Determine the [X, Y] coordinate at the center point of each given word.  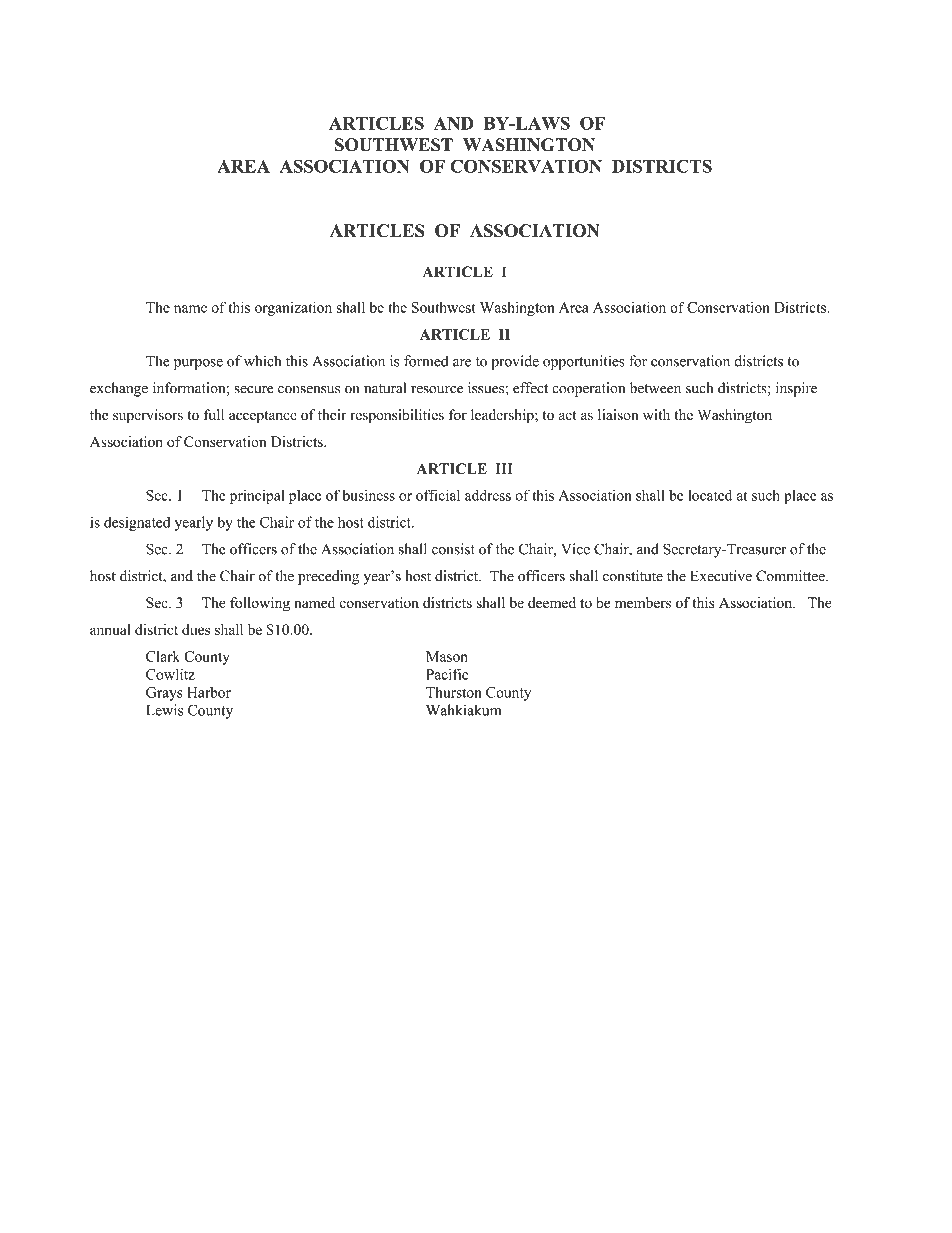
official [438, 495]
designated [137, 523]
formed [426, 361]
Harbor [209, 692]
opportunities [584, 362]
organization [293, 308]
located [710, 495]
